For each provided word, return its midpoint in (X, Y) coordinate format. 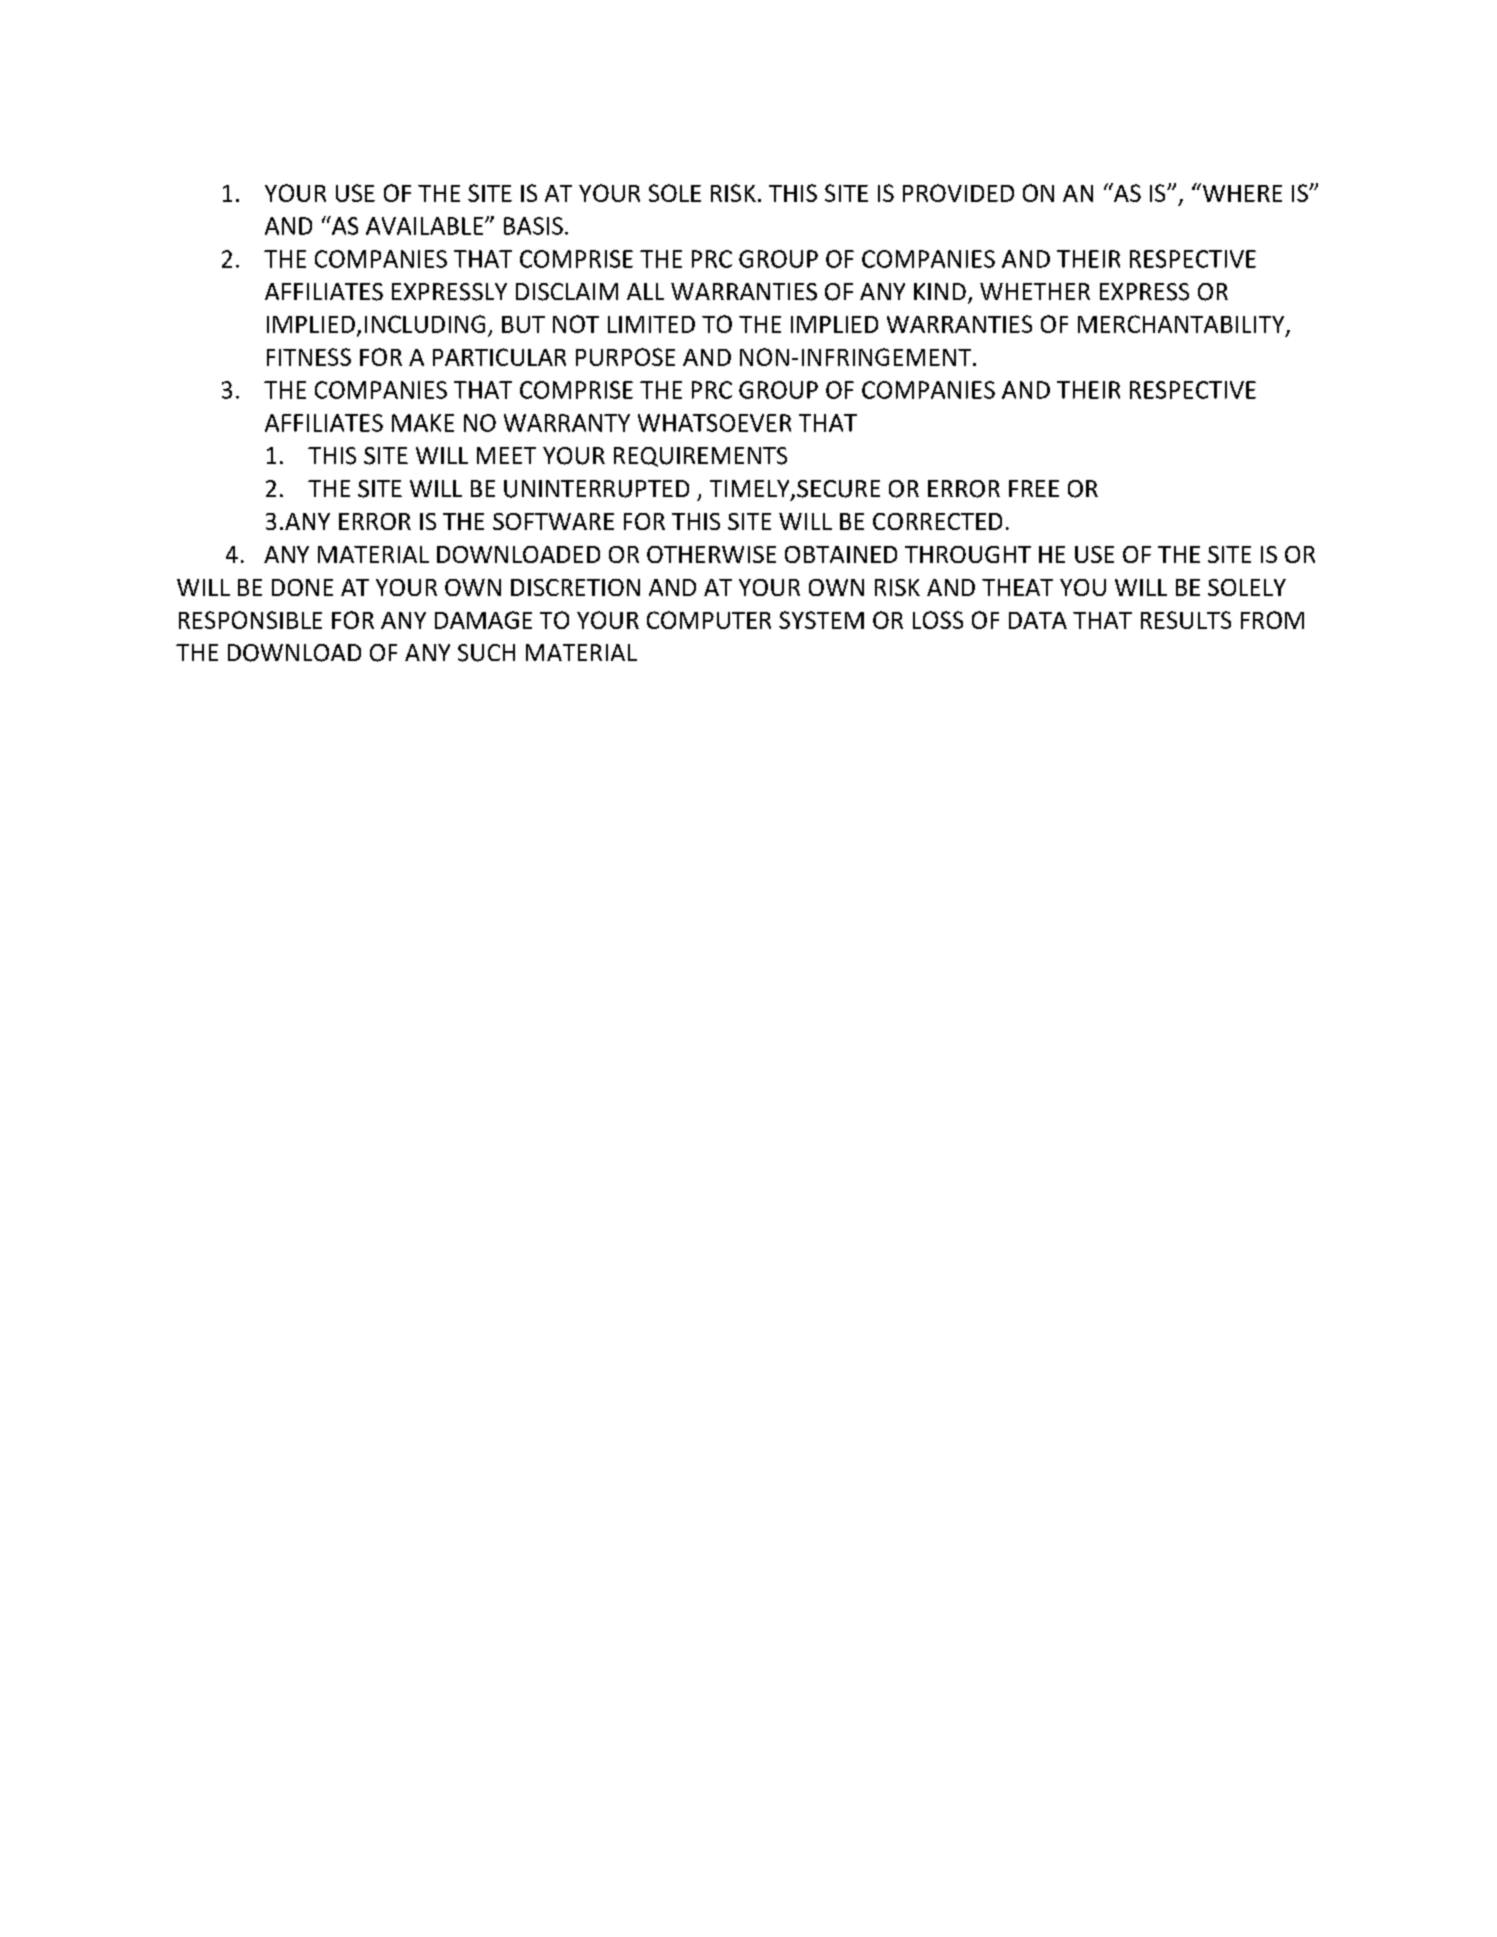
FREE (1034, 488)
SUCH (486, 653)
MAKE (423, 423)
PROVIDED (958, 193)
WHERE (1241, 192)
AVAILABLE (426, 226)
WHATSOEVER (714, 423)
